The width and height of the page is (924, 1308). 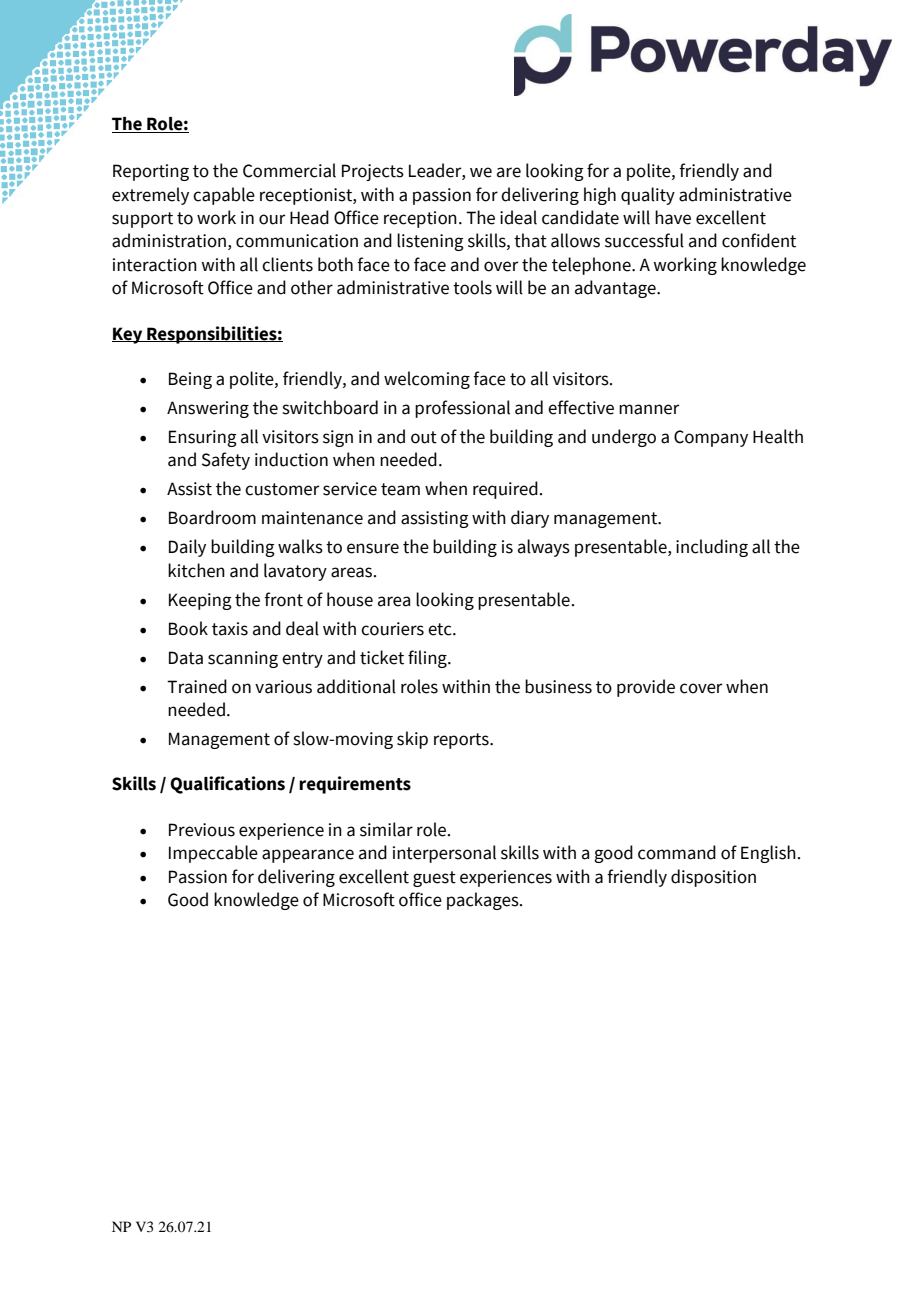 I want to click on professional, so click(x=462, y=409).
